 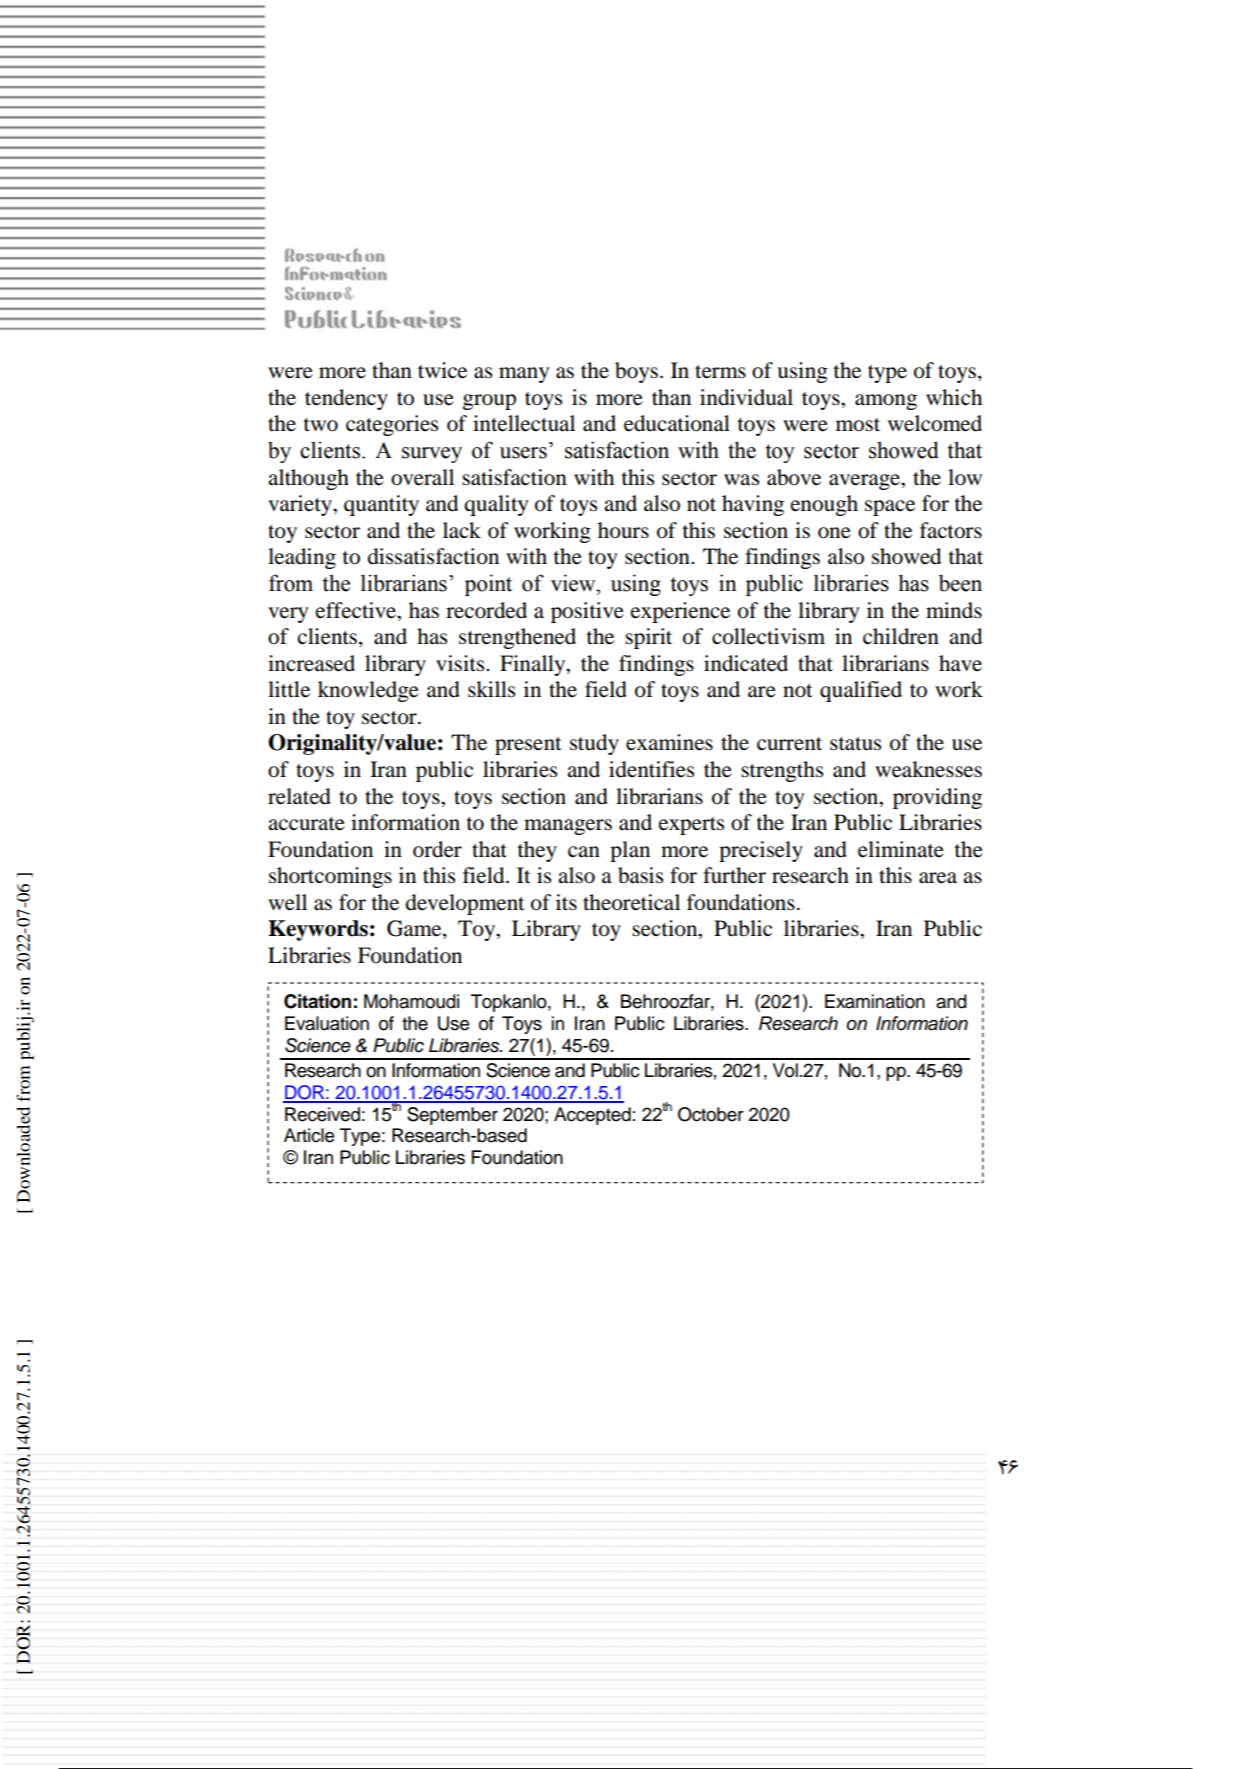 I want to click on tendency, so click(x=346, y=399).
